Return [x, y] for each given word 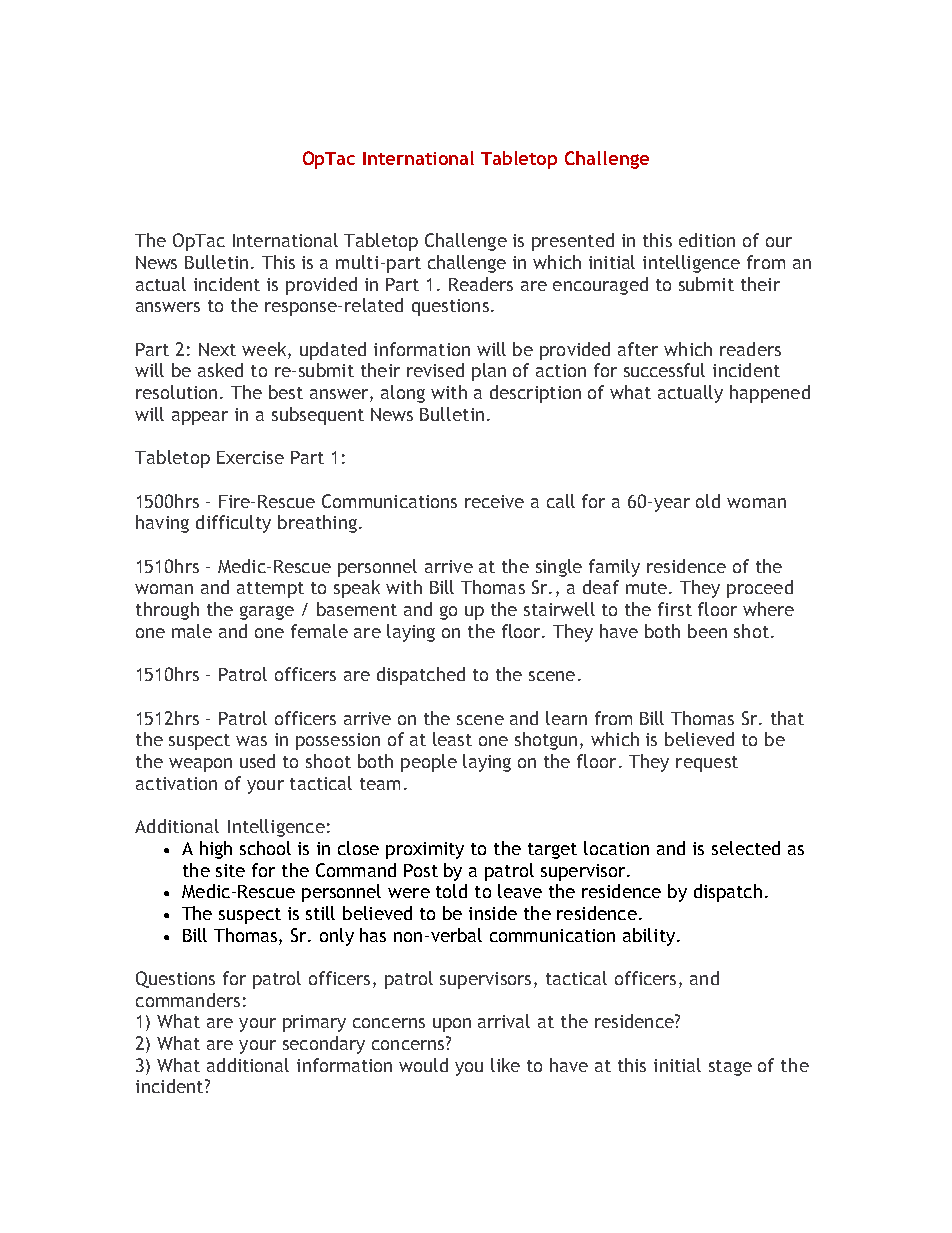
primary [314, 1023]
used [257, 761]
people [429, 763]
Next [217, 349]
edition [707, 240]
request [707, 764]
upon [452, 1025]
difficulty [233, 524]
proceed [760, 589]
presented [573, 242]
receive [494, 501]
